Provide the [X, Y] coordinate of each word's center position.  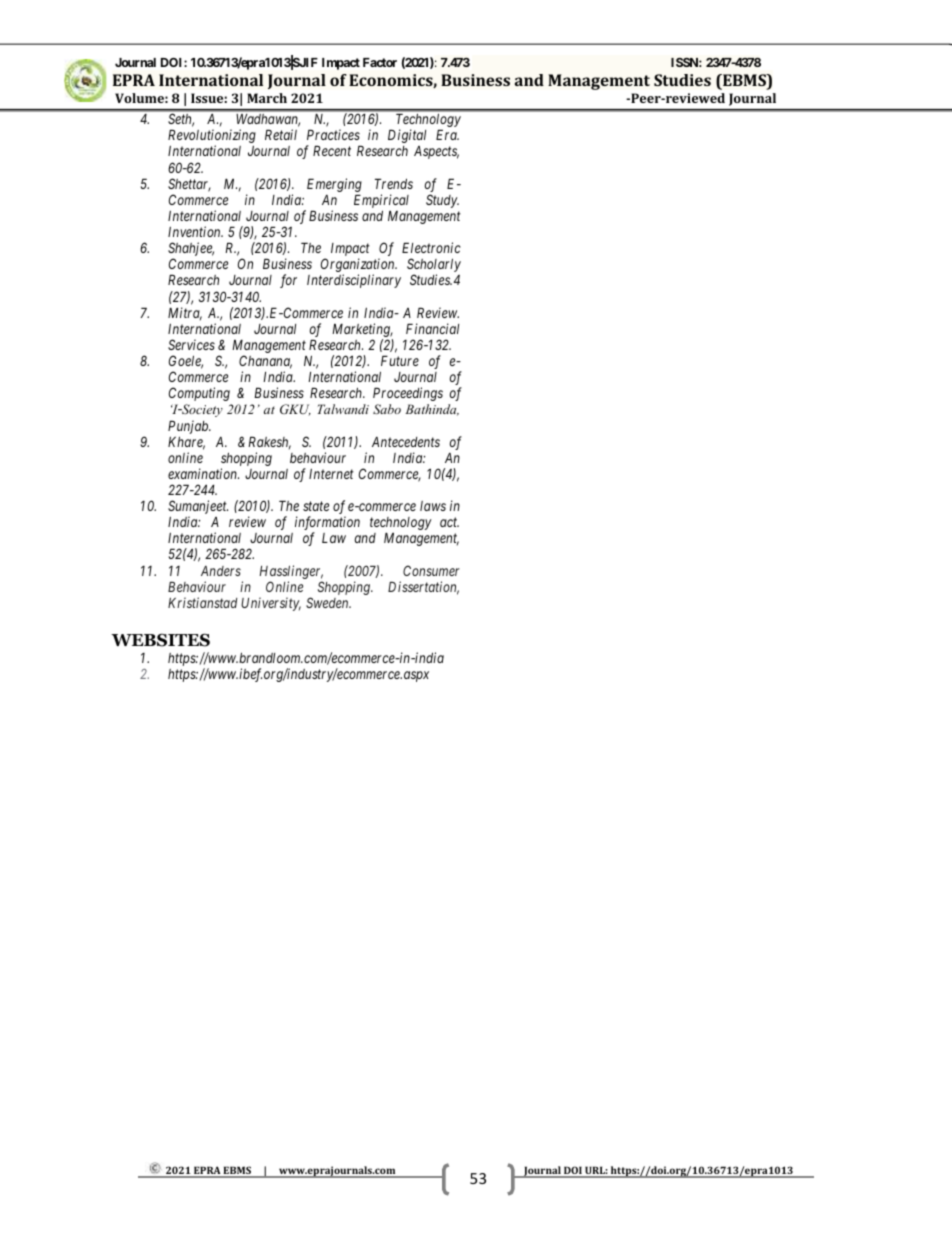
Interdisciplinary [354, 281]
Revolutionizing [212, 137]
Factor [380, 62]
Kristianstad [202, 602]
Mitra [185, 314]
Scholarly [434, 266]
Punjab [189, 427]
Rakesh [269, 443]
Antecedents [406, 442]
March [267, 98]
